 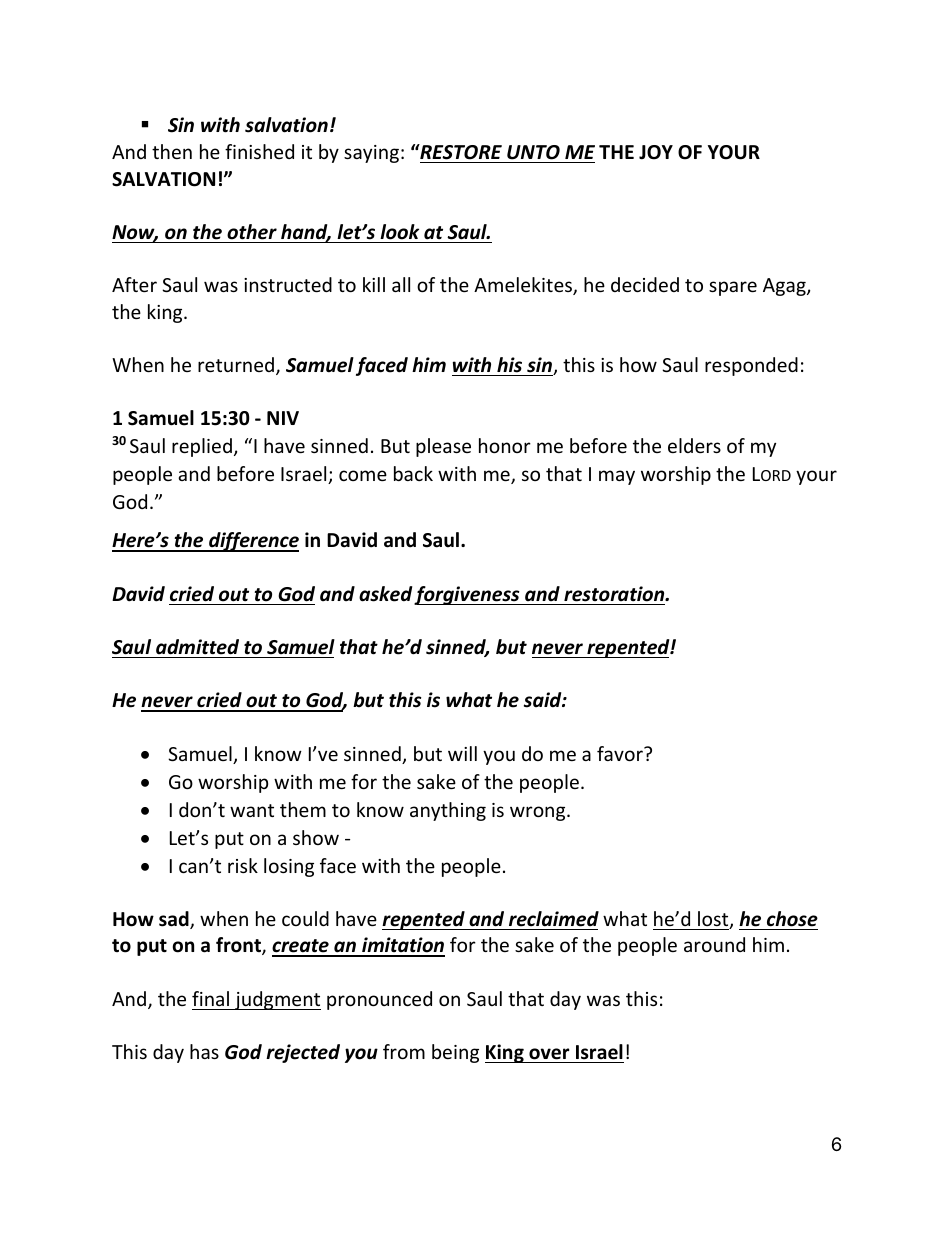 What do you see at coordinates (252, 810) in the screenshot?
I see `want` at bounding box center [252, 810].
